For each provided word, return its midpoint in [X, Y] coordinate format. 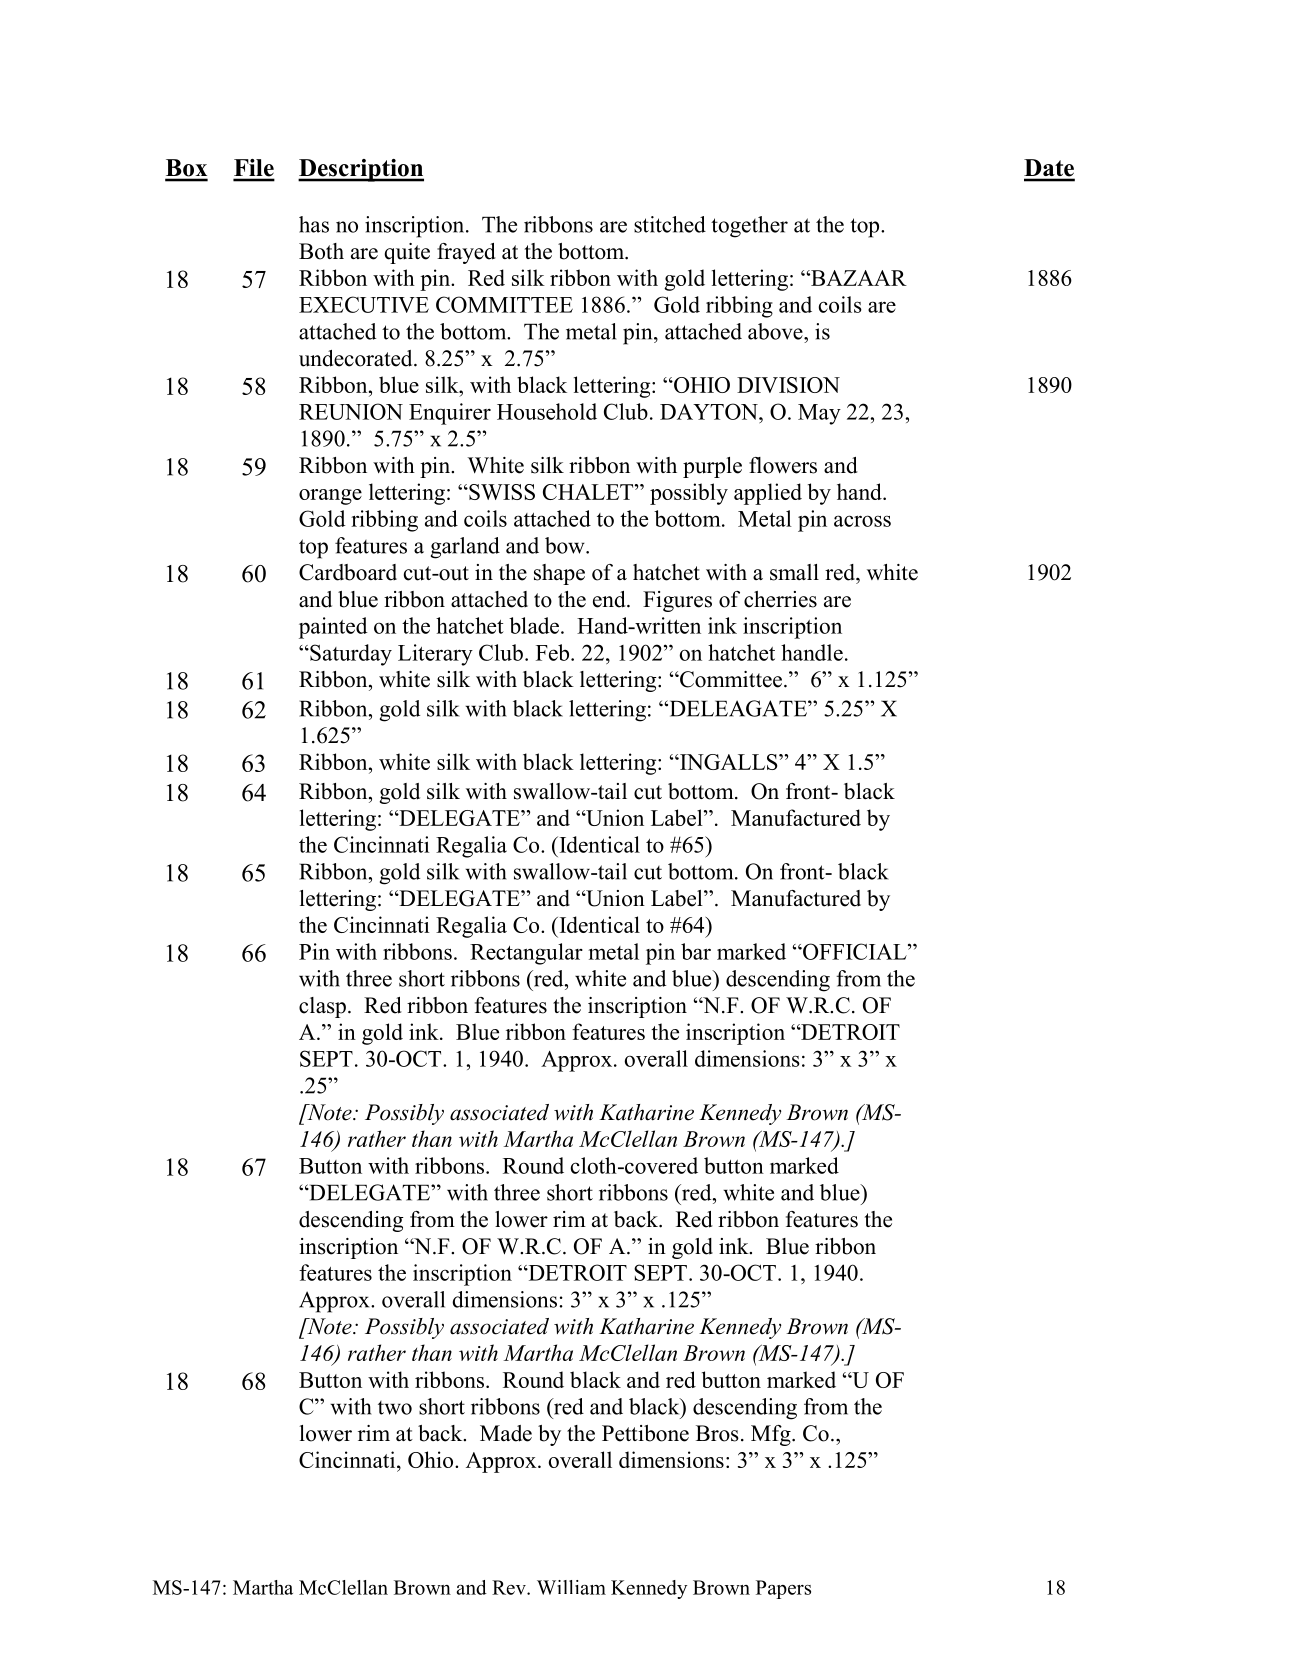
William [571, 1587]
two [395, 1408]
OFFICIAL [855, 951]
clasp [322, 1007]
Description [361, 170]
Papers [783, 1589]
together [749, 227]
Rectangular [526, 954]
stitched [670, 224]
